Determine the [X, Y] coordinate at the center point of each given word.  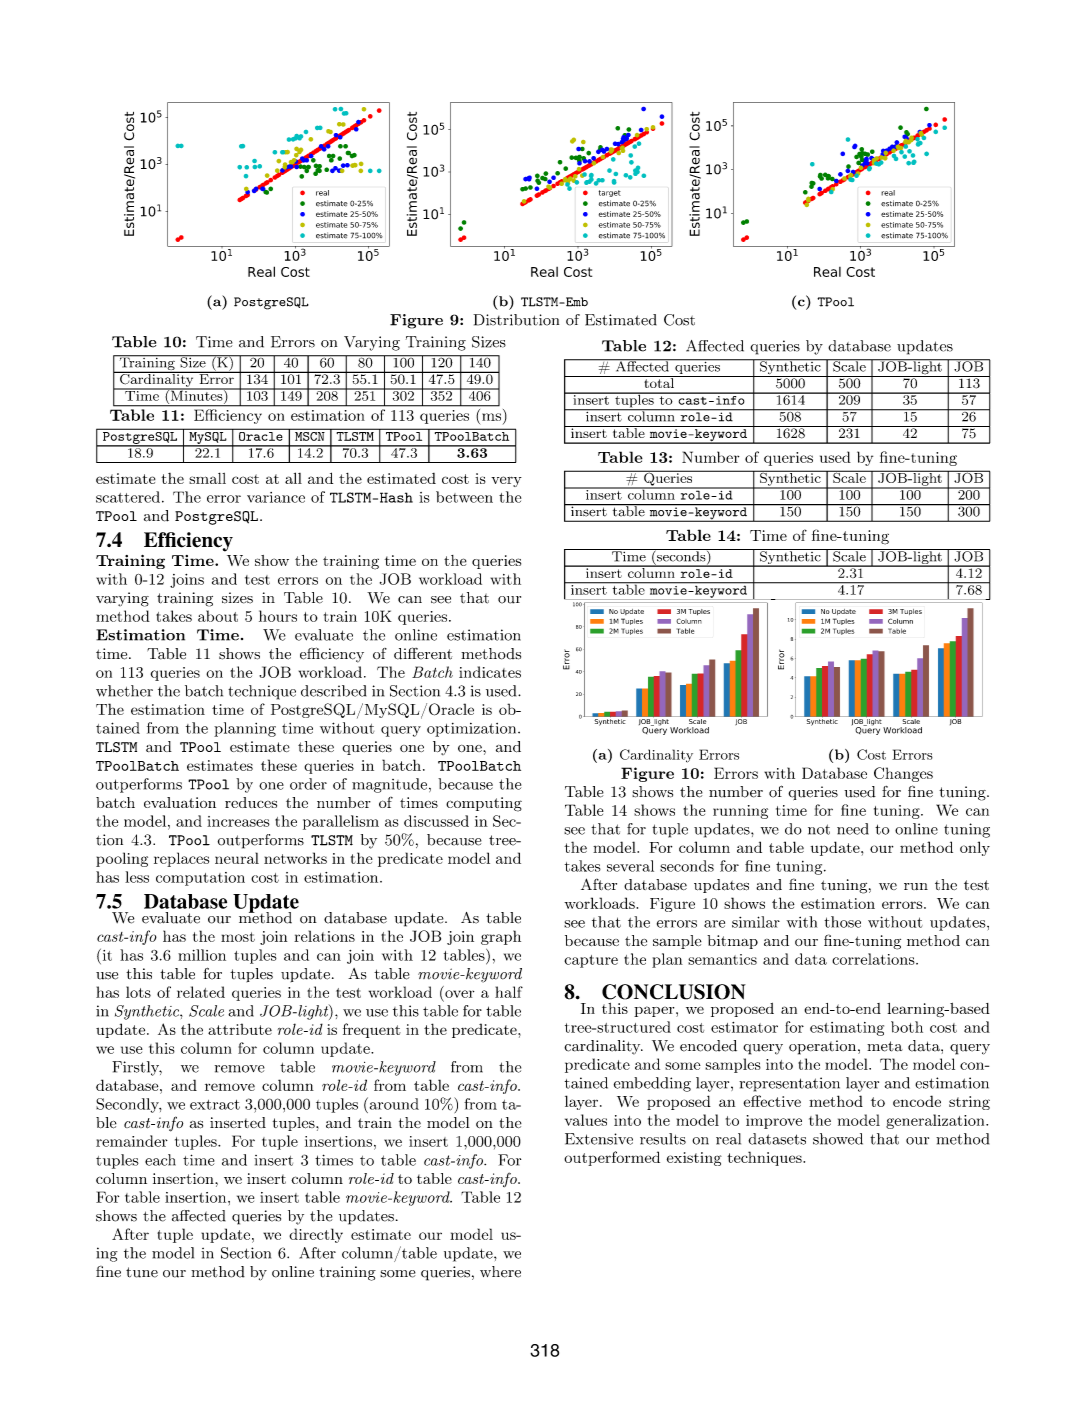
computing [484, 804]
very [506, 481]
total [659, 382]
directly [316, 1235]
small [207, 478]
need [853, 829]
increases [238, 821]
